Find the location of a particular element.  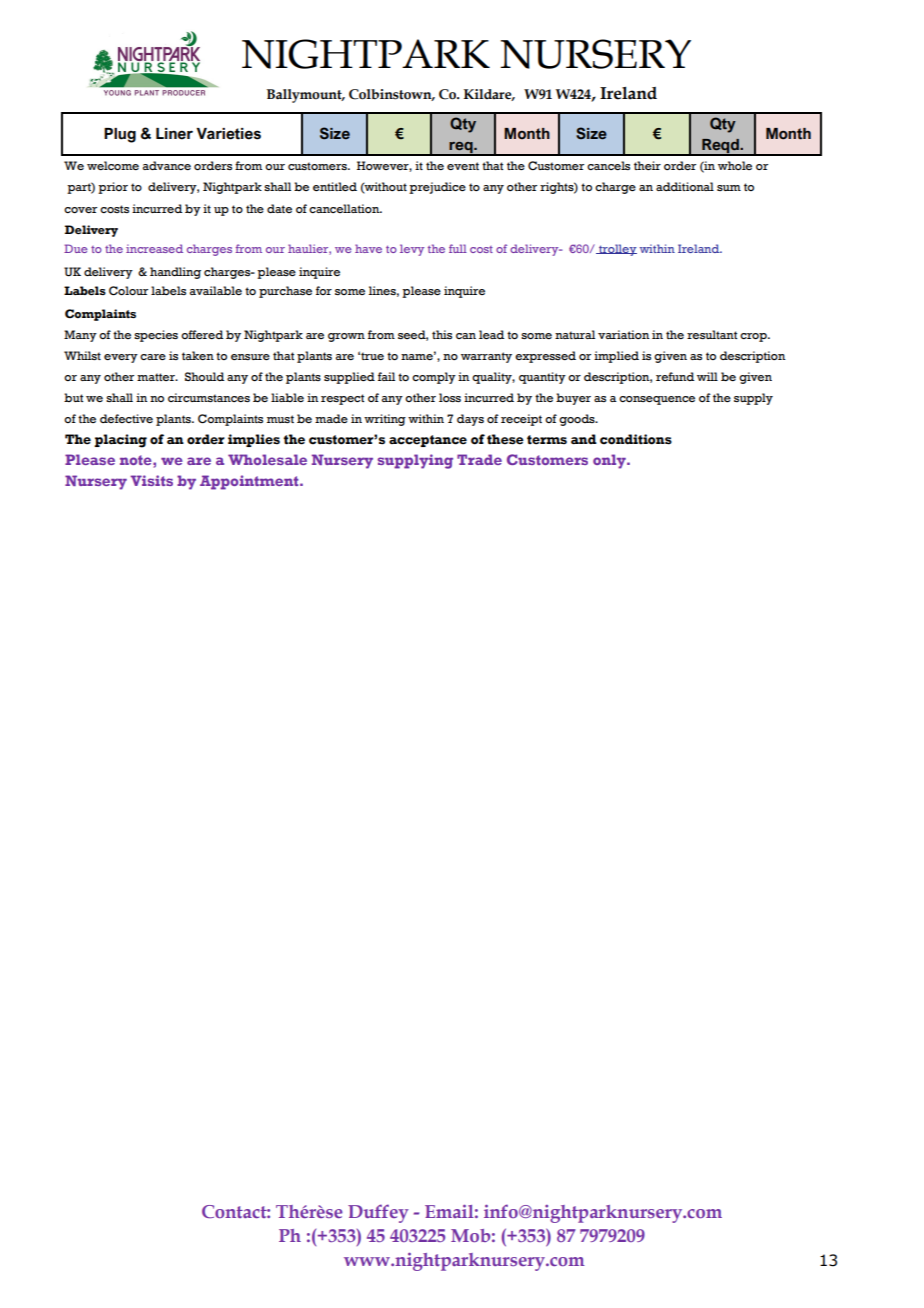

their is located at coordinates (647, 165).
